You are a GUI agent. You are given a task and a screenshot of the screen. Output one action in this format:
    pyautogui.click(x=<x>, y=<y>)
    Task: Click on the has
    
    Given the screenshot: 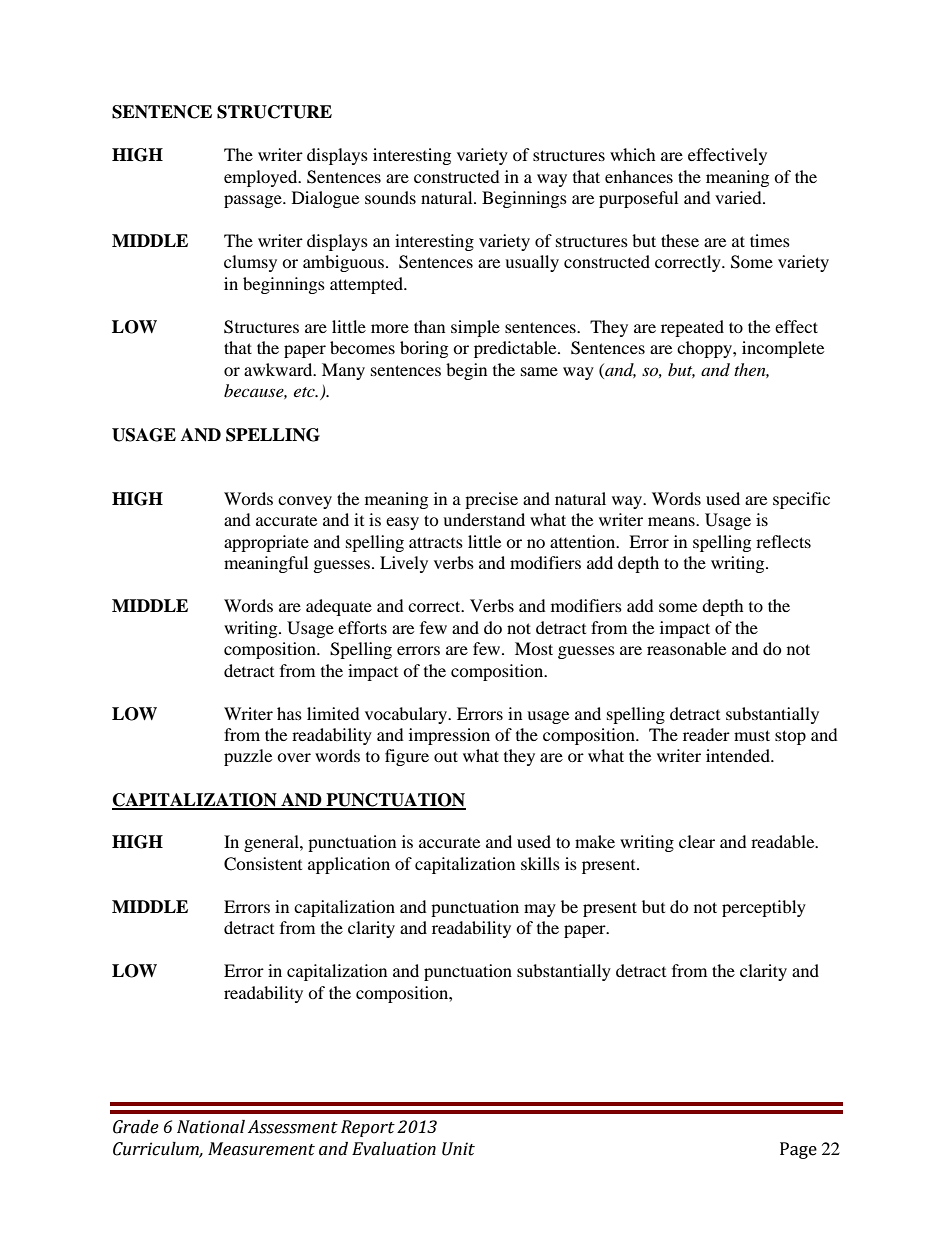 What is the action you would take?
    pyautogui.click(x=289, y=713)
